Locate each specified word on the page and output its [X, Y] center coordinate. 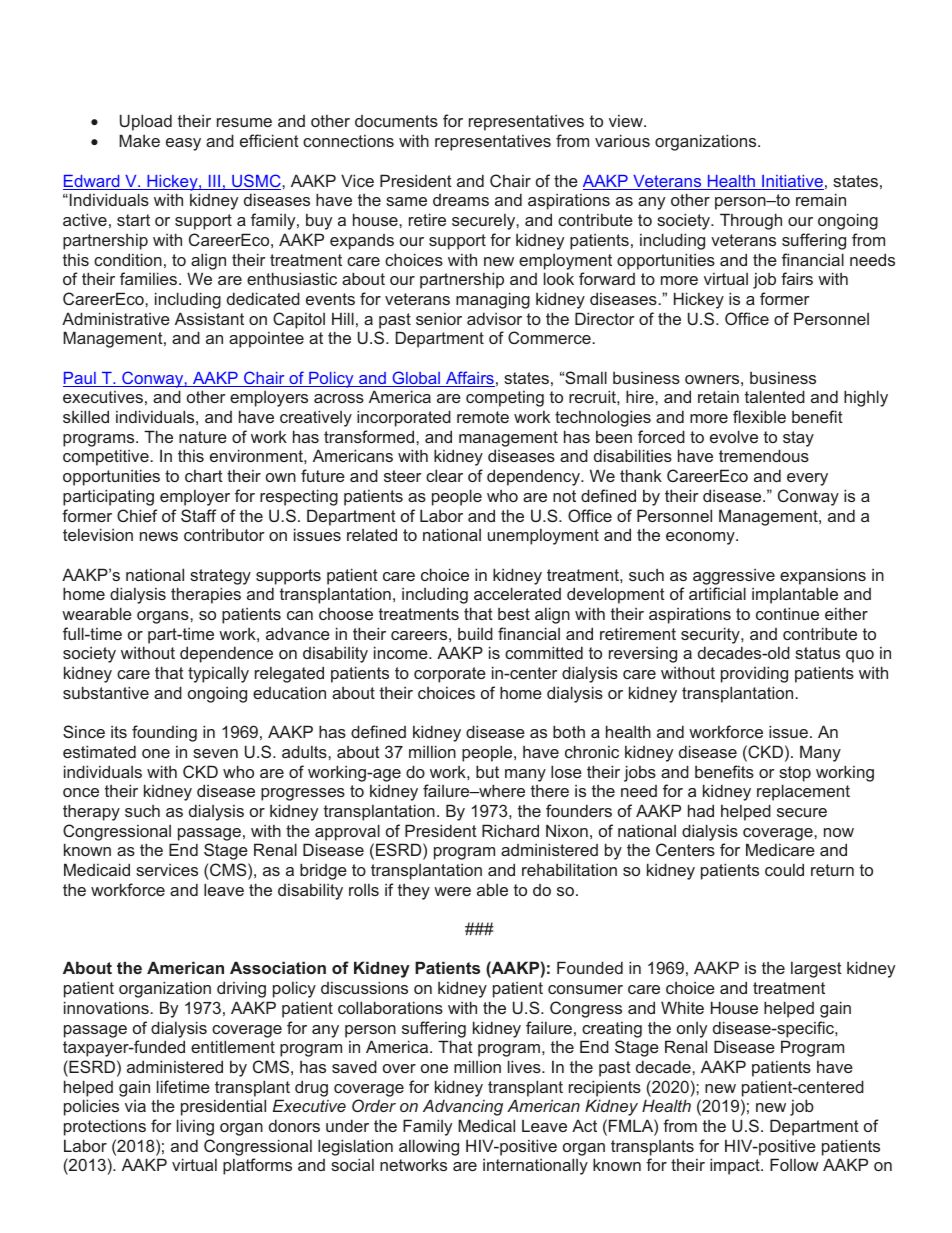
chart [204, 476]
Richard [510, 830]
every [807, 479]
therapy [91, 812]
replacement [803, 792]
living [195, 1127]
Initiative [792, 182]
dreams [461, 200]
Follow [794, 1164]
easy [183, 144]
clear [444, 475]
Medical [486, 1125]
